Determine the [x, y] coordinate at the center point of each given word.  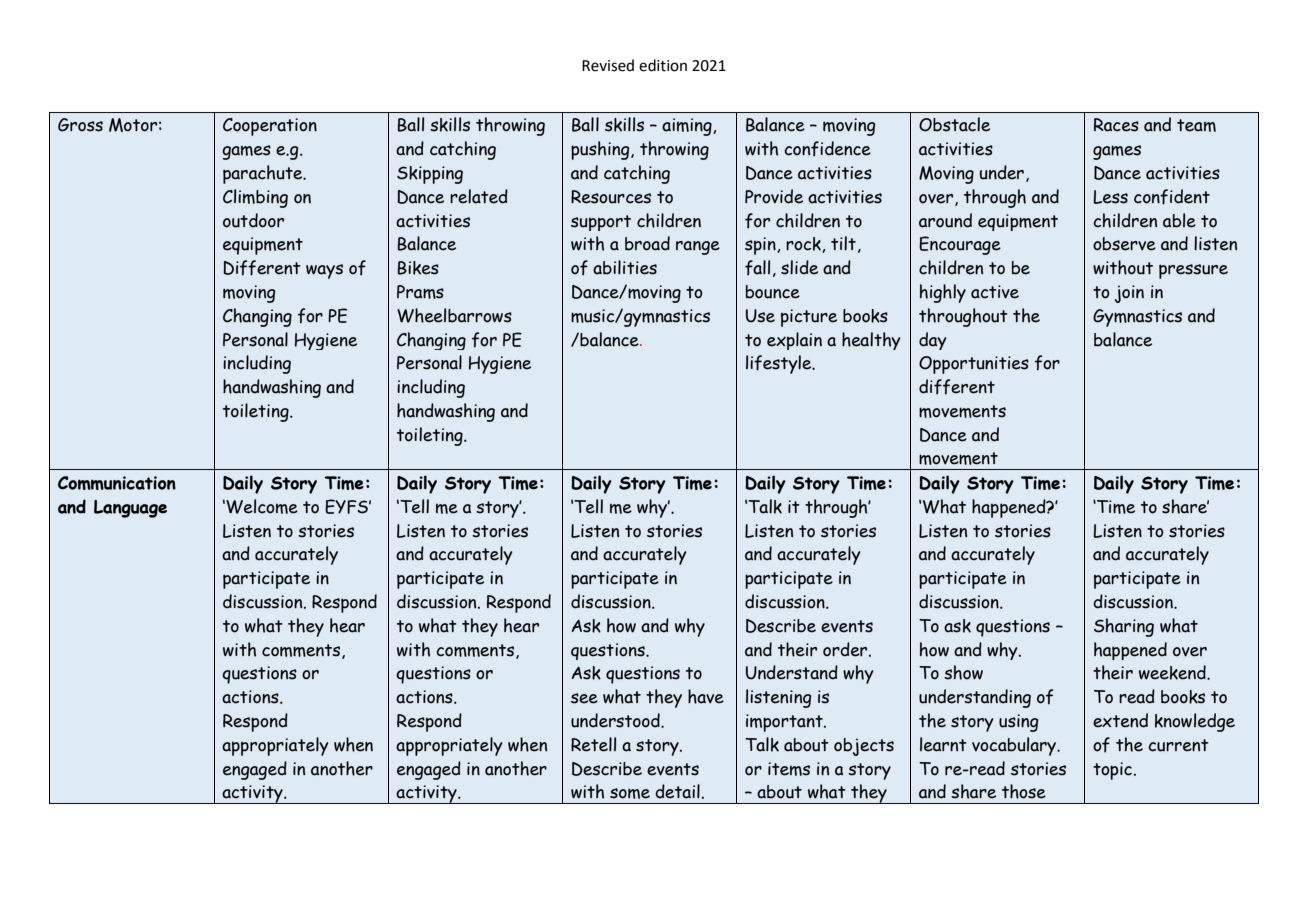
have [706, 696]
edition [663, 65]
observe [1124, 244]
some [630, 793]
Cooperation [270, 127]
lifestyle [780, 364]
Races [1116, 125]
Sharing [1124, 627]
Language [130, 509]
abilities [625, 267]
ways [324, 271]
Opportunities [974, 365]
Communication [117, 483]
